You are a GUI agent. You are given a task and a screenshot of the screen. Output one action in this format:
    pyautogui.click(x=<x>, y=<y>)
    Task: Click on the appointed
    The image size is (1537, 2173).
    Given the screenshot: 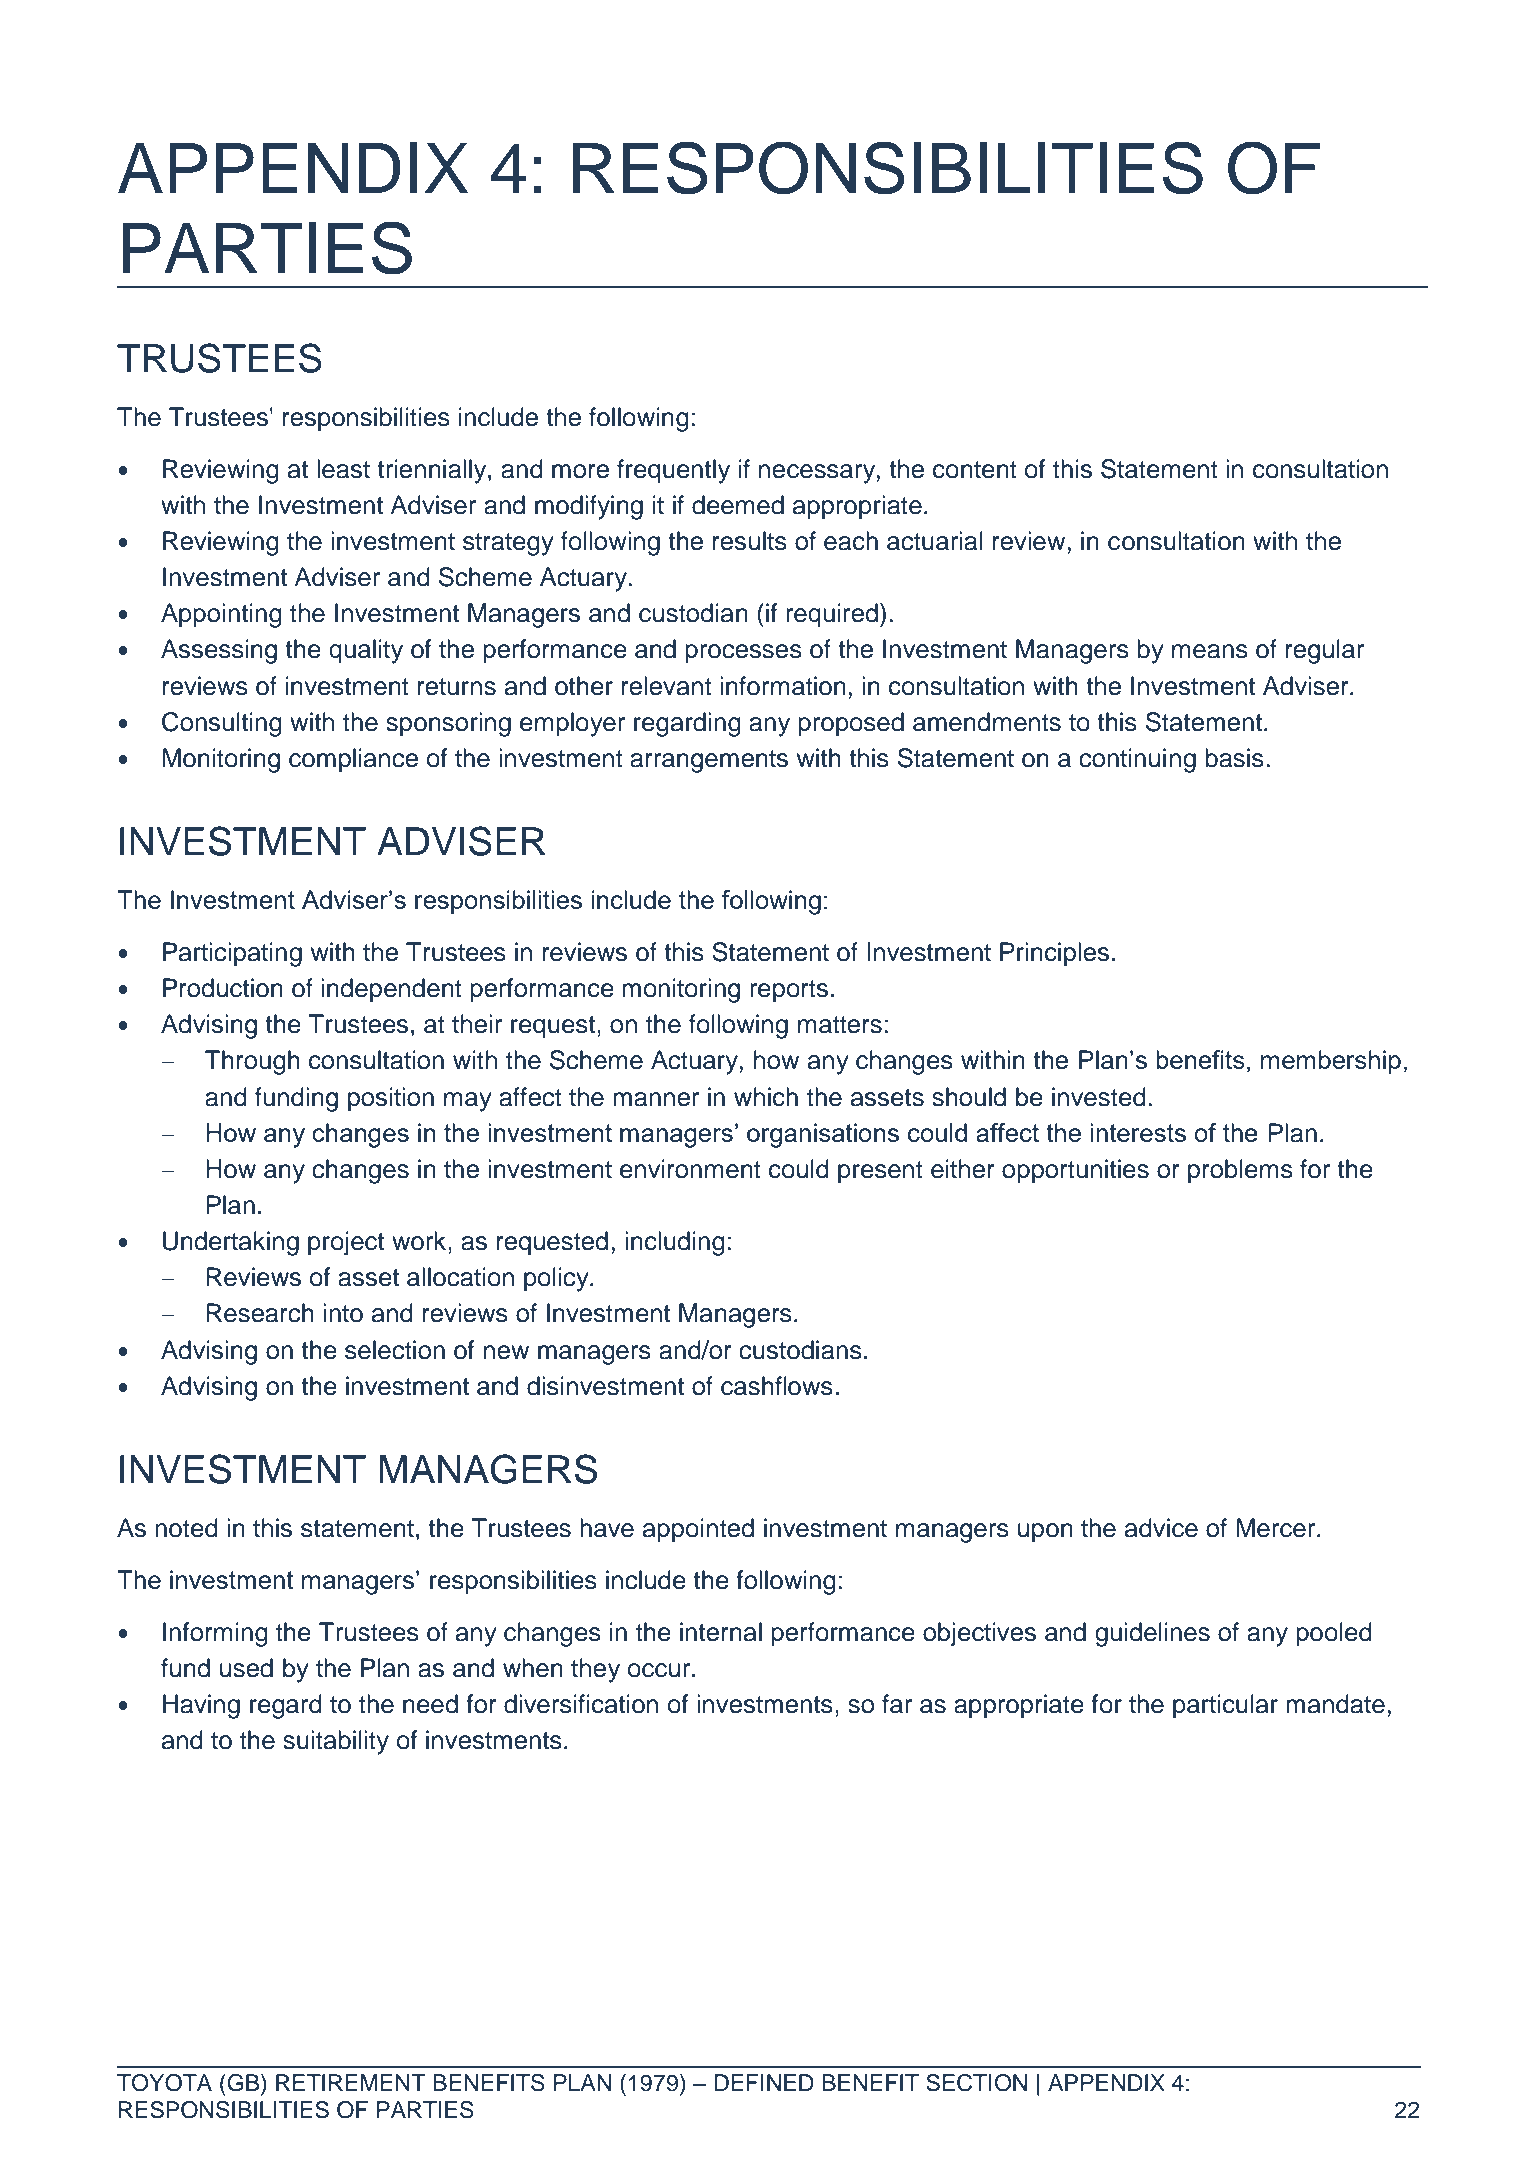 What is the action you would take?
    pyautogui.click(x=698, y=1530)
